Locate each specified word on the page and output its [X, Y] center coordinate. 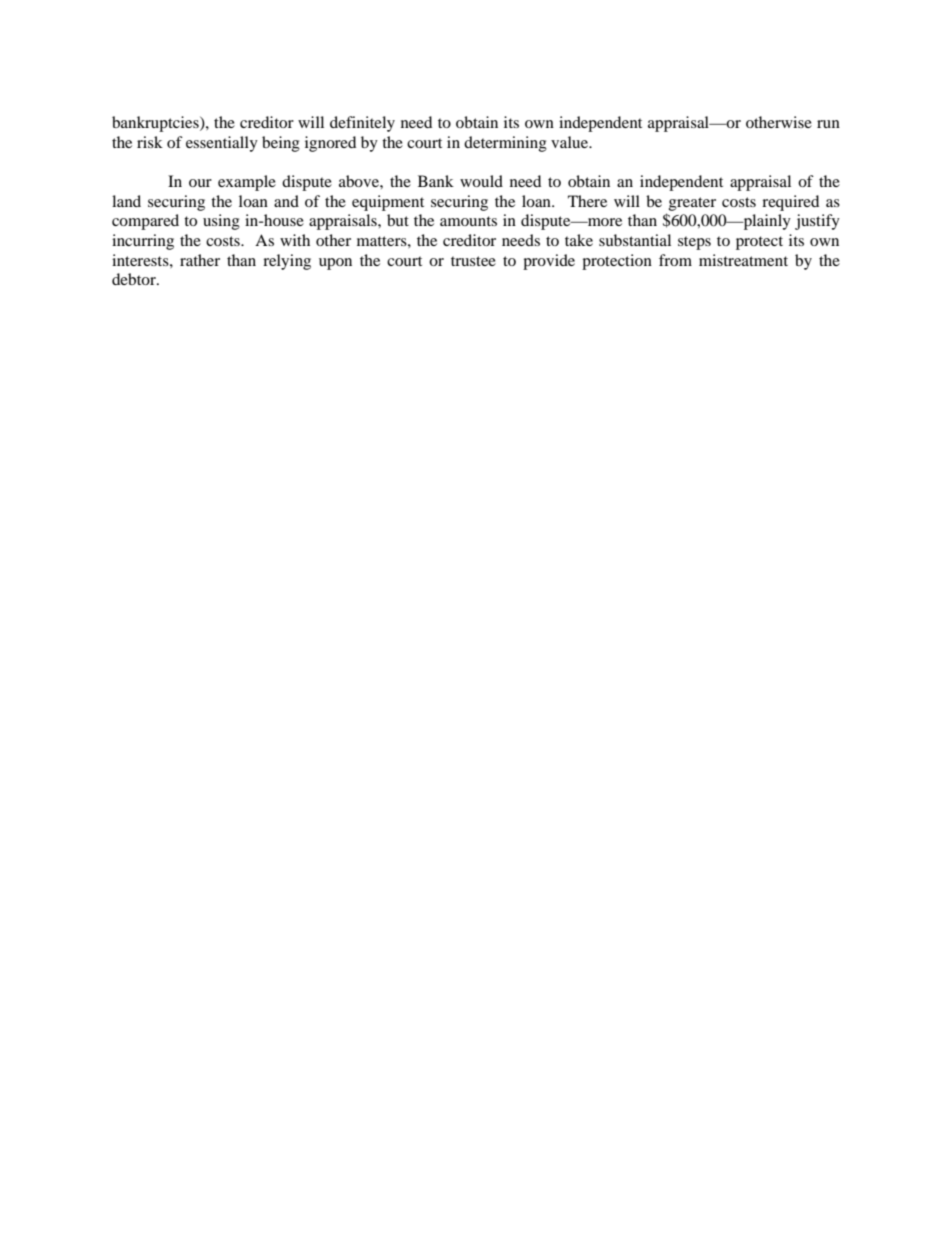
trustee [473, 261]
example [247, 183]
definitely [362, 124]
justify [817, 222]
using [221, 222]
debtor [135, 279]
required [790, 203]
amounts [468, 221]
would [481, 181]
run [828, 124]
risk [150, 142]
